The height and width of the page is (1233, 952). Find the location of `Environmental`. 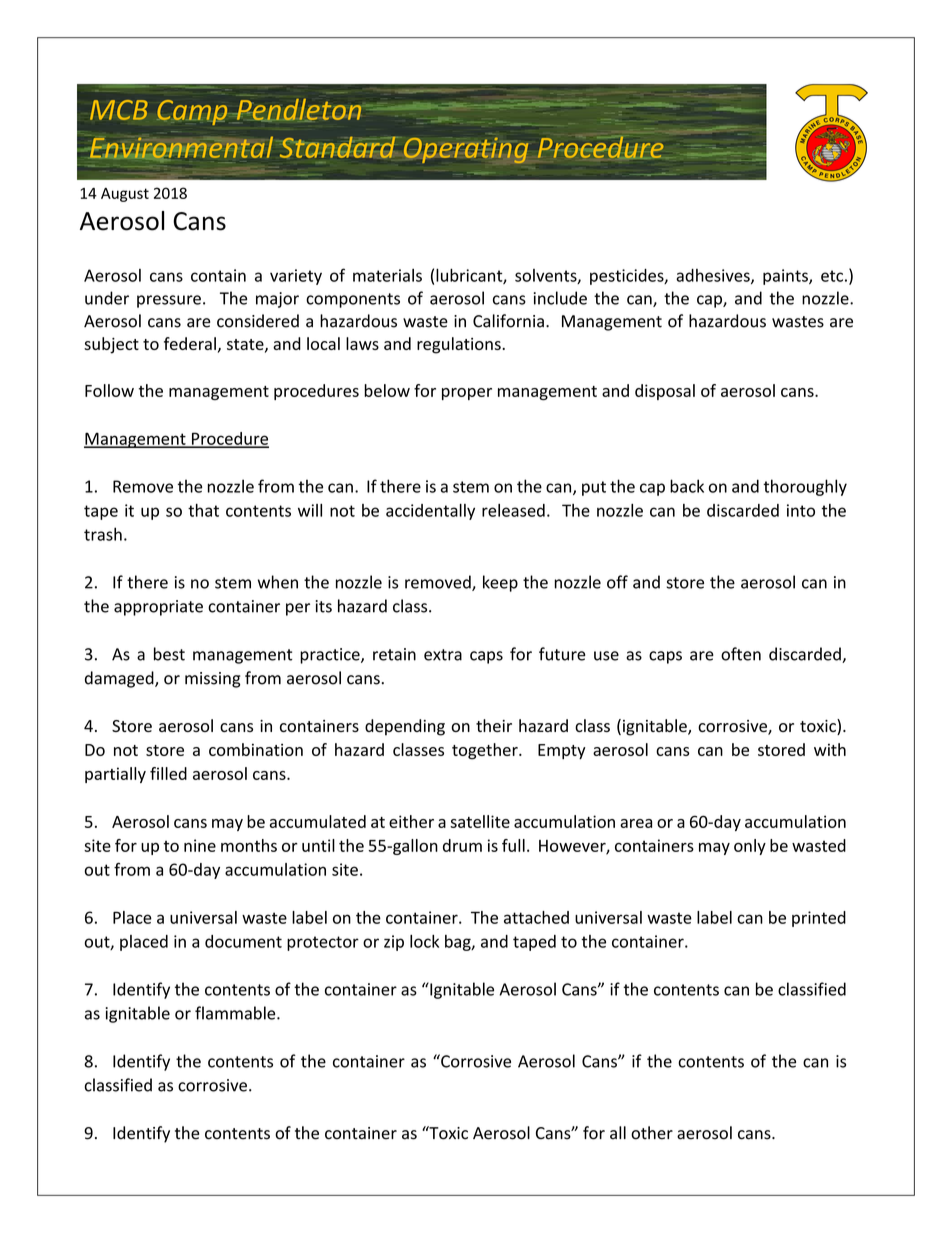

Environmental is located at coordinates (181, 148).
